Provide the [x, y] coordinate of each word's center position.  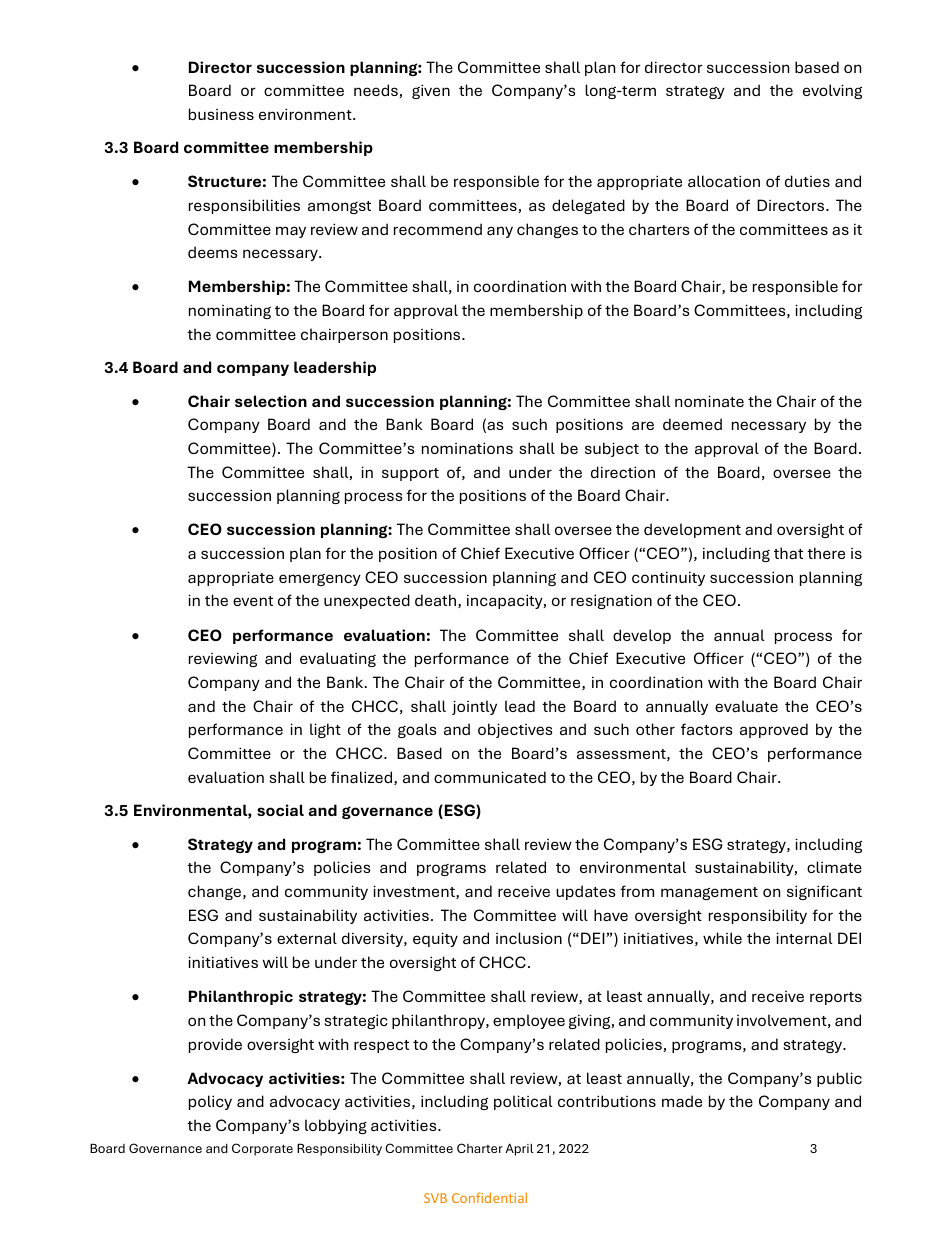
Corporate [262, 1149]
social [280, 810]
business [221, 114]
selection [271, 401]
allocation [724, 181]
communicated [490, 777]
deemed [692, 424]
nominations [467, 448]
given [431, 91]
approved [774, 730]
